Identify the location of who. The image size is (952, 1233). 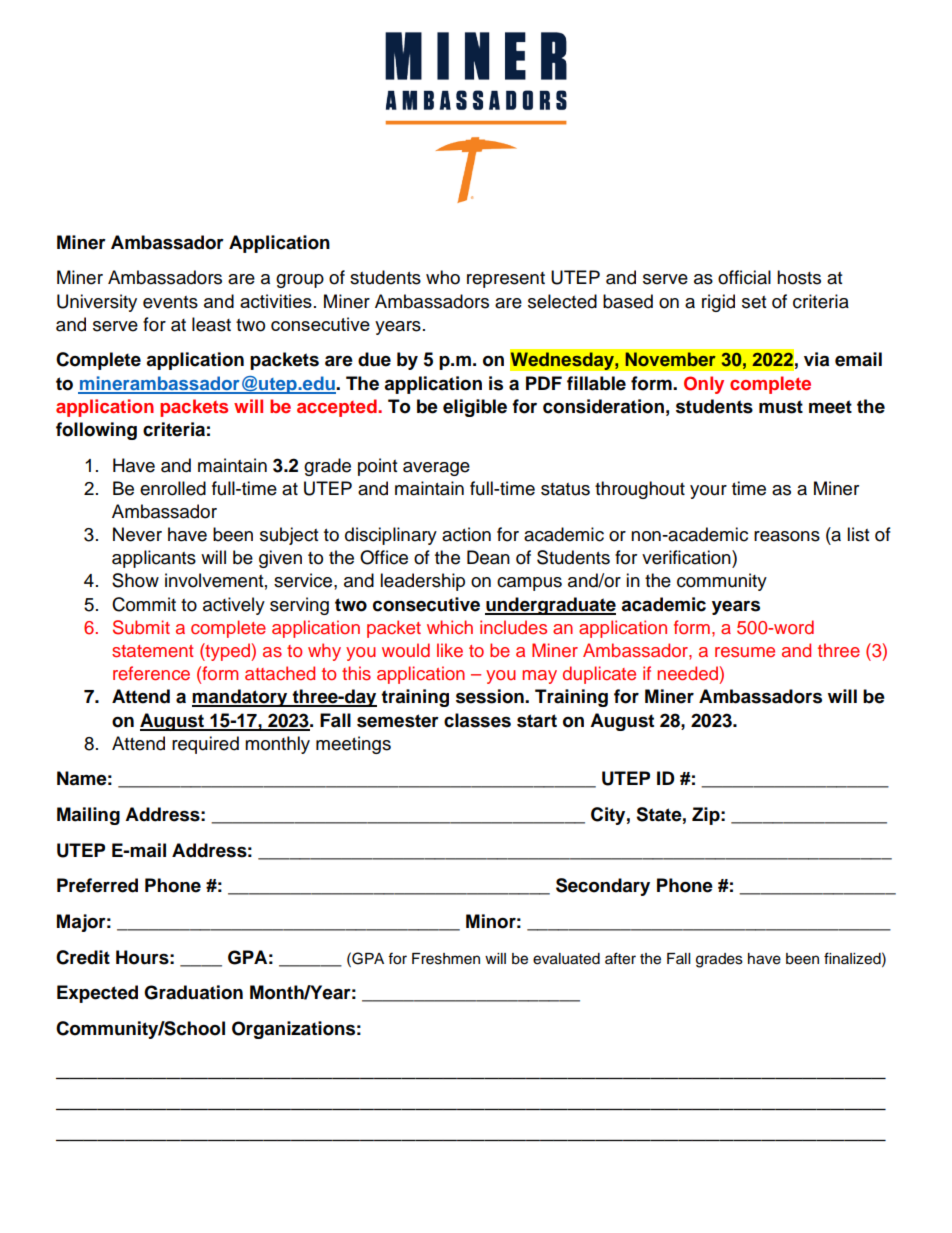
(443, 277).
